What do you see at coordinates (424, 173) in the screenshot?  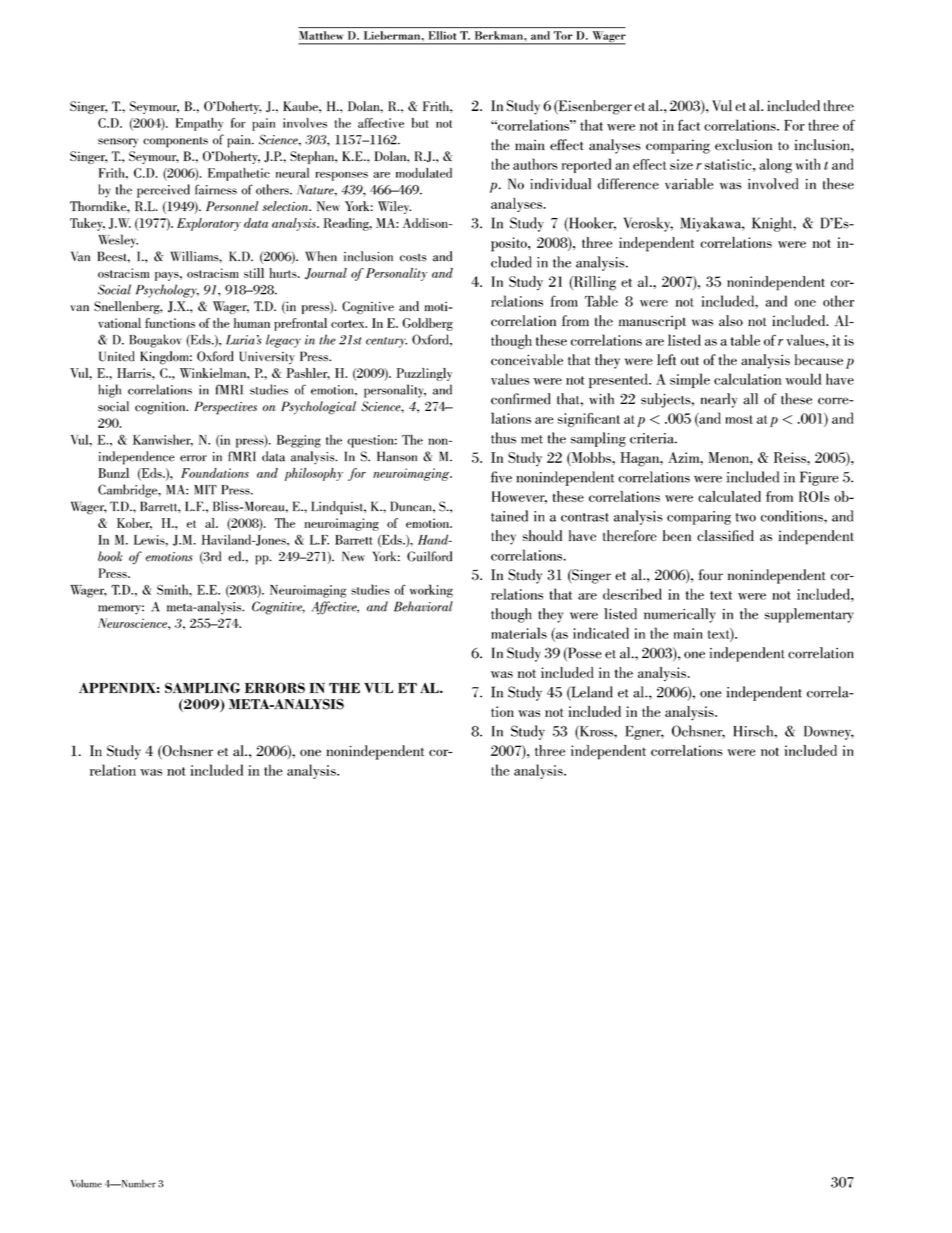 I see `modulated` at bounding box center [424, 173].
